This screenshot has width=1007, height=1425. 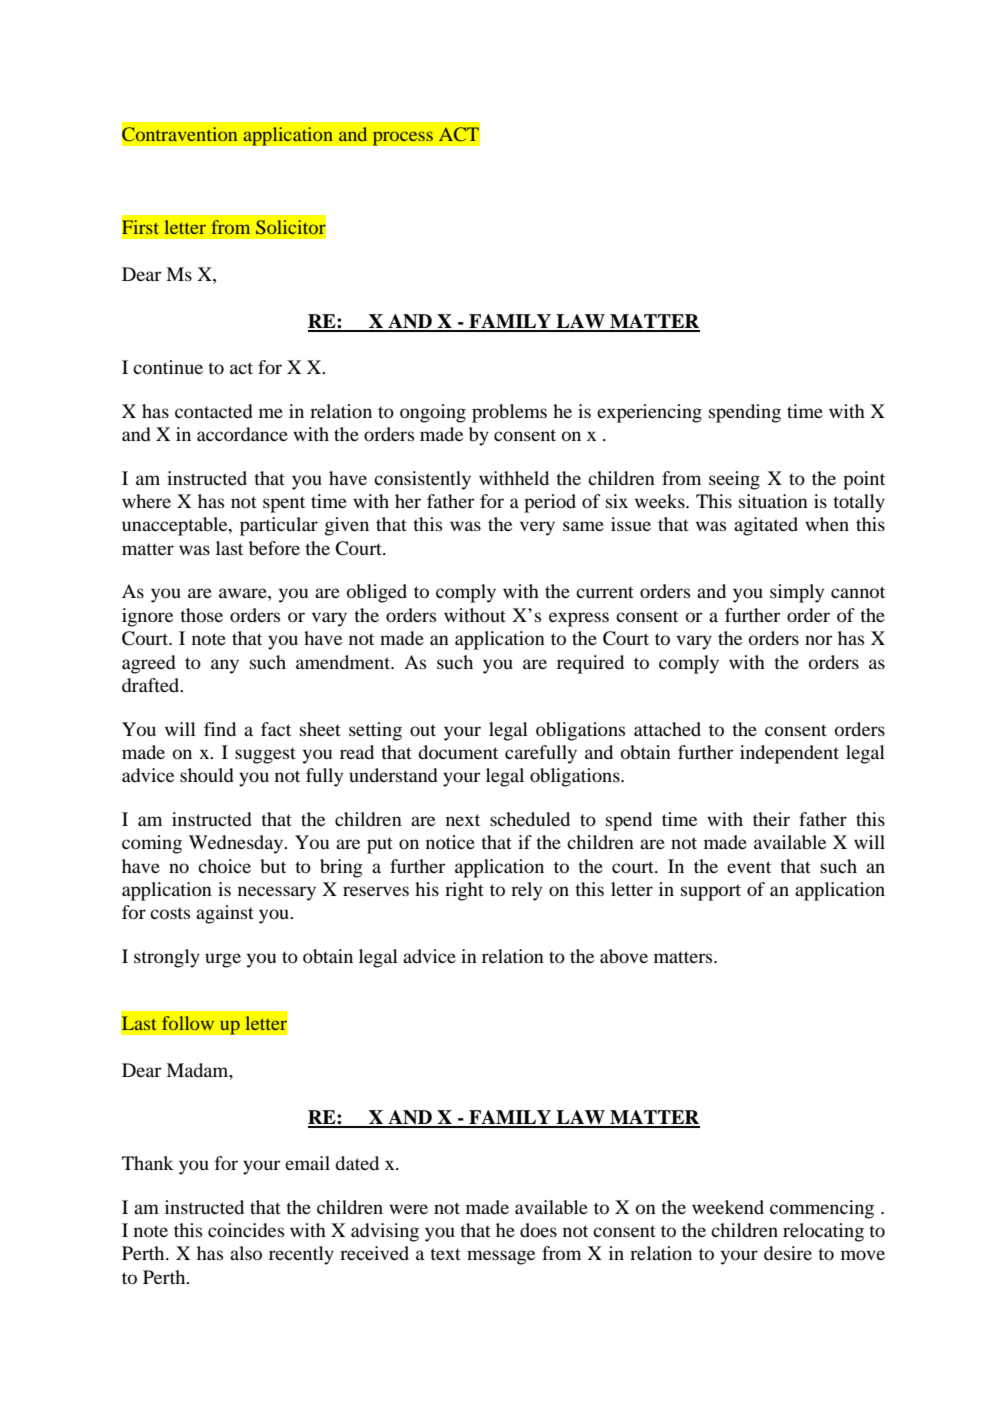 What do you see at coordinates (402, 138) in the screenshot?
I see `process` at bounding box center [402, 138].
